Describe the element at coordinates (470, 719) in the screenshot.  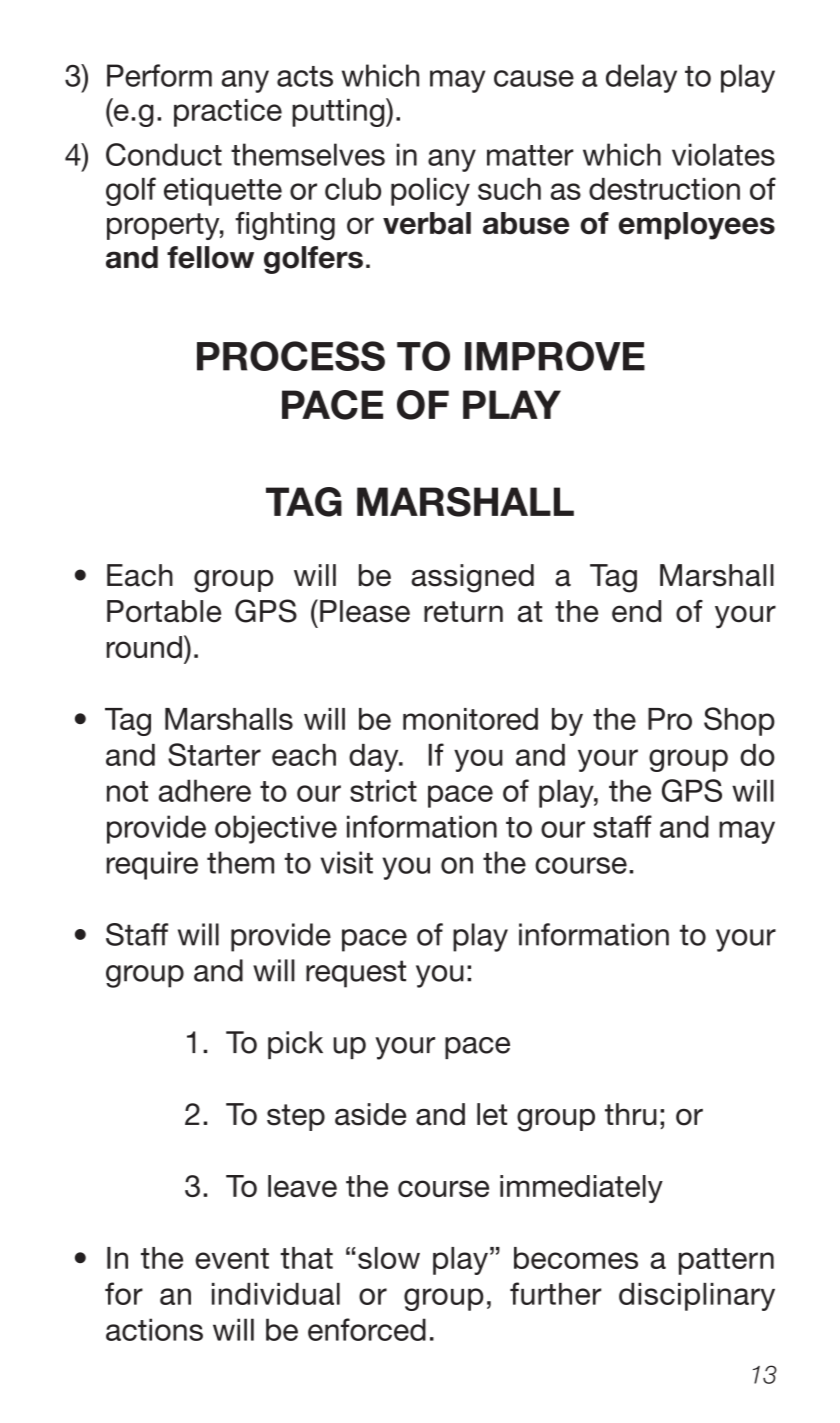
I see `monitored` at that location.
